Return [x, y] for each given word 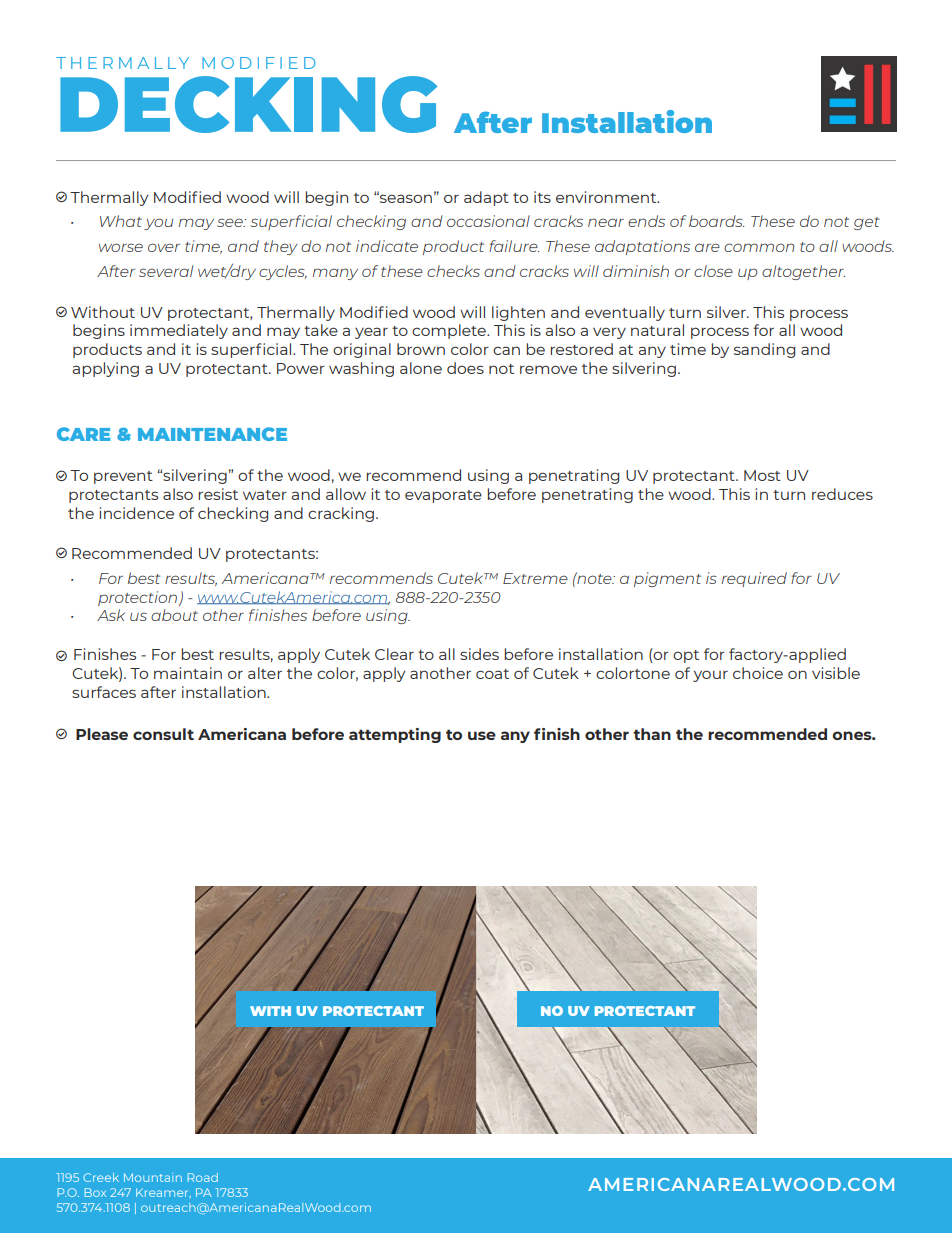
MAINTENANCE [212, 434]
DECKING [248, 104]
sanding [764, 350]
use [482, 735]
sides [479, 654]
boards [716, 221]
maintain [188, 673]
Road [203, 1177]
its [542, 197]
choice [758, 673]
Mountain [153, 1177]
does [465, 368]
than [652, 734]
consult [163, 734]
